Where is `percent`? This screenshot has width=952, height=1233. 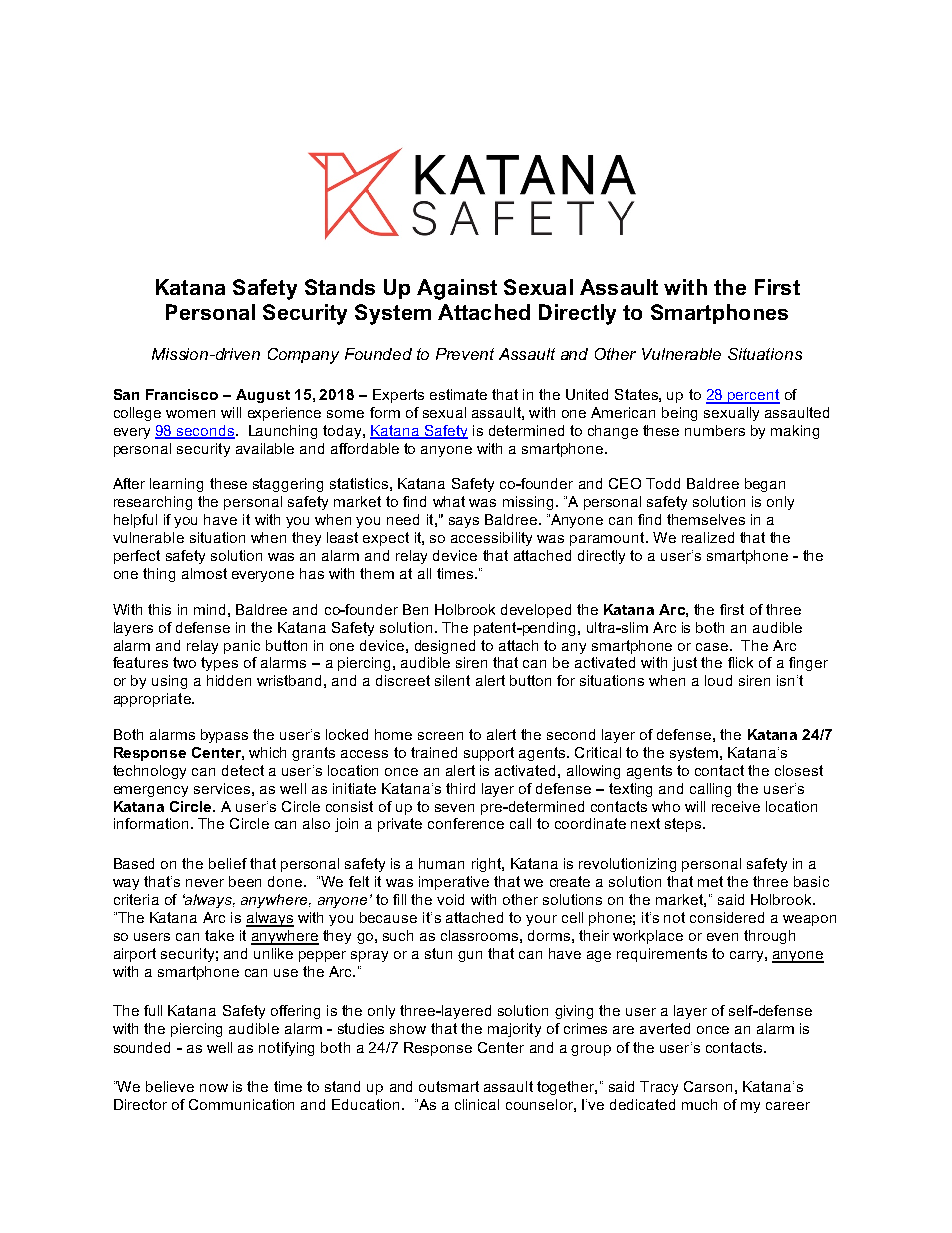
percent is located at coordinates (753, 396).
